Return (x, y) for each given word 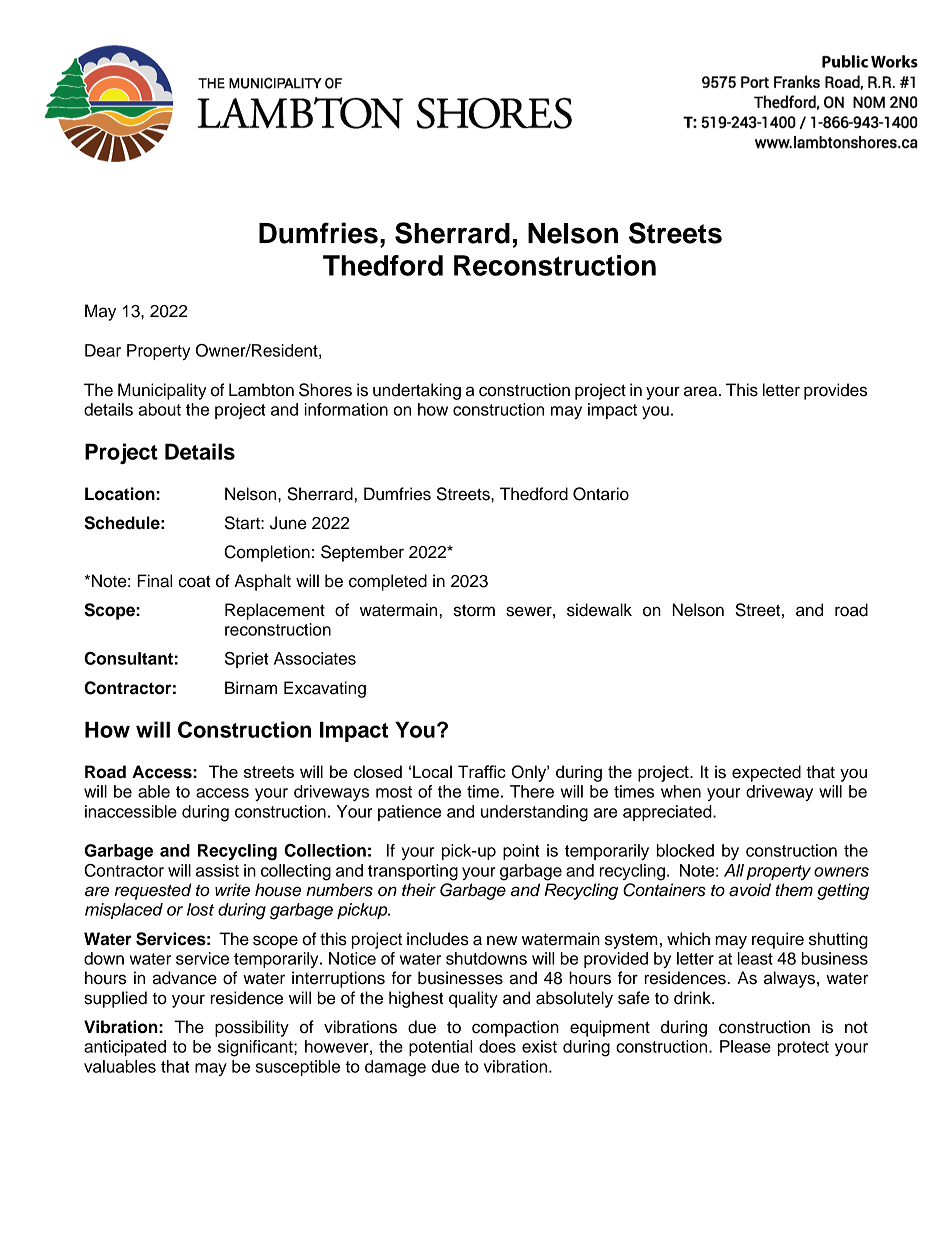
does (497, 1046)
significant (256, 1048)
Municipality (162, 391)
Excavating (325, 689)
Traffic (482, 771)
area (702, 391)
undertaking (417, 391)
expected (766, 773)
